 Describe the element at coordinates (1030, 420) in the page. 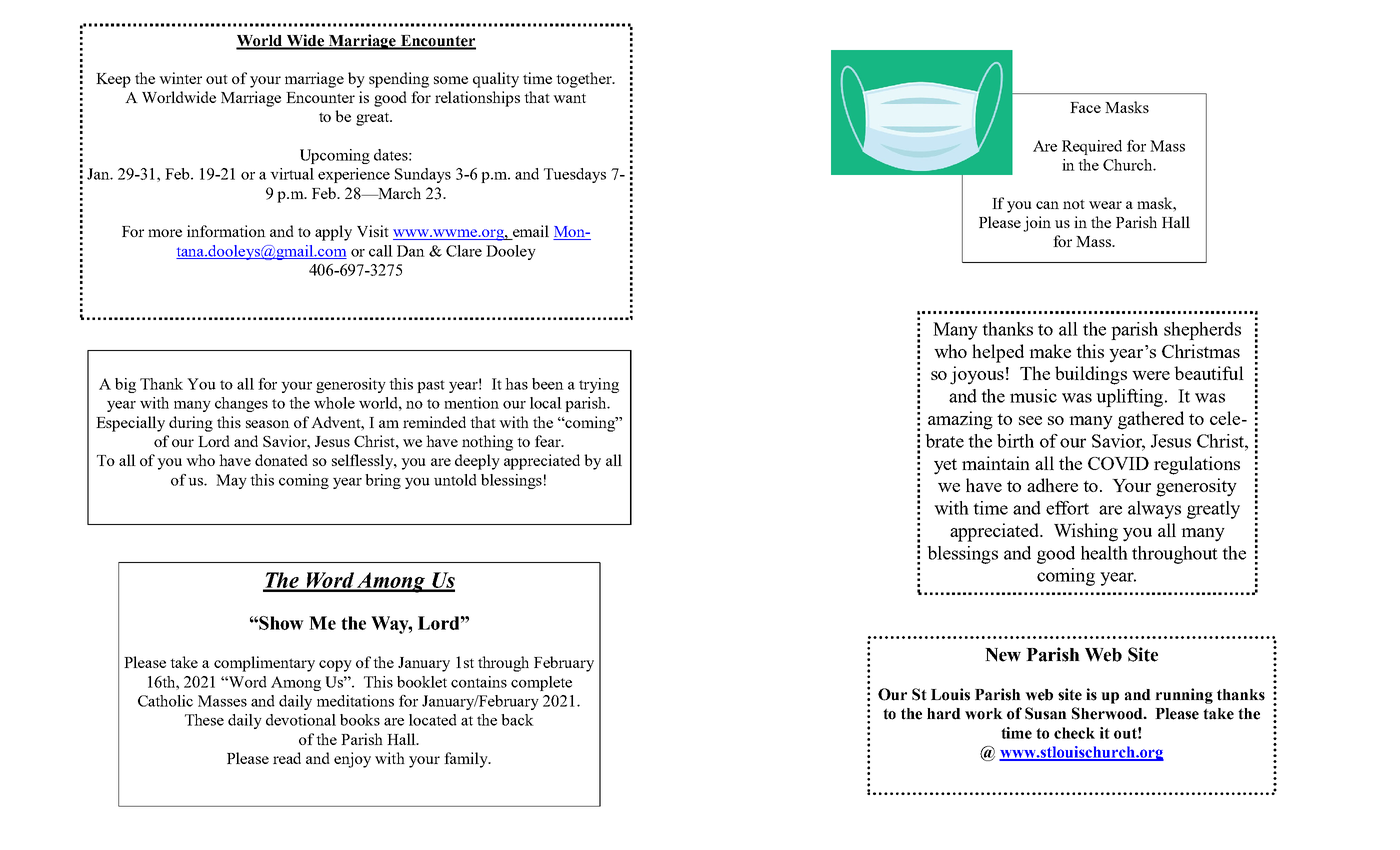

I see `see` at that location.
